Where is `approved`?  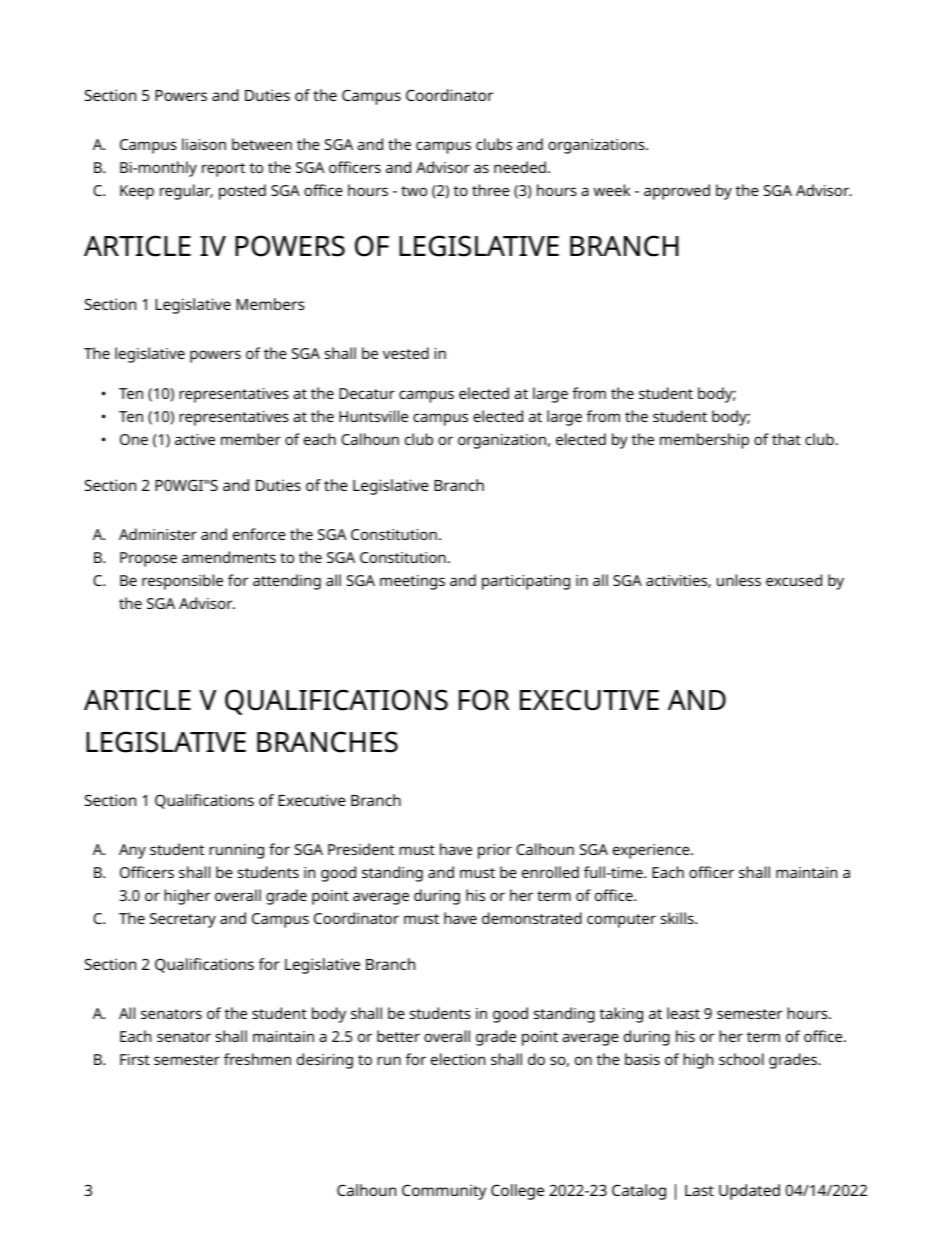 approved is located at coordinates (677, 192).
